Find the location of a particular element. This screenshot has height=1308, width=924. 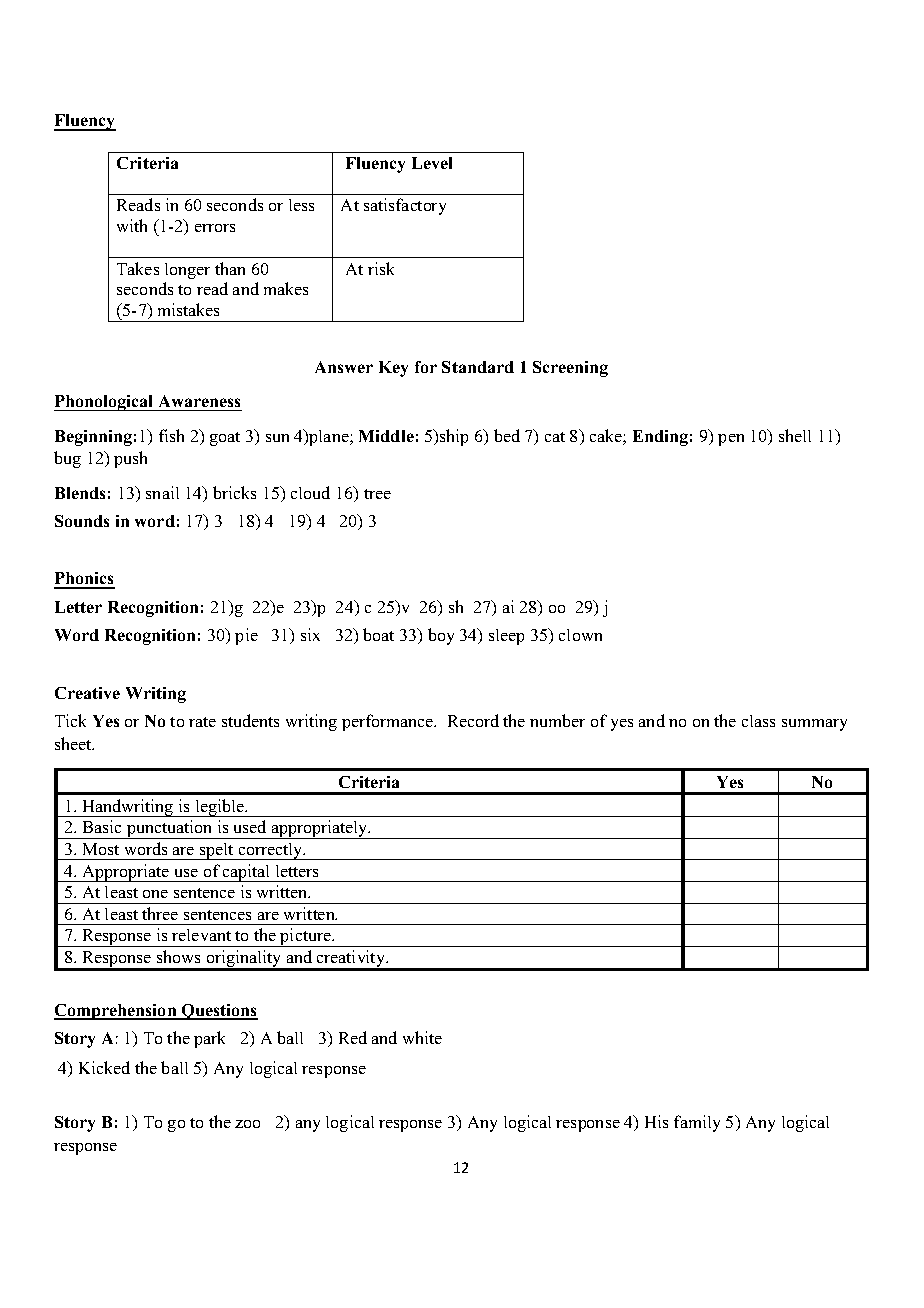

with is located at coordinates (132, 225).
